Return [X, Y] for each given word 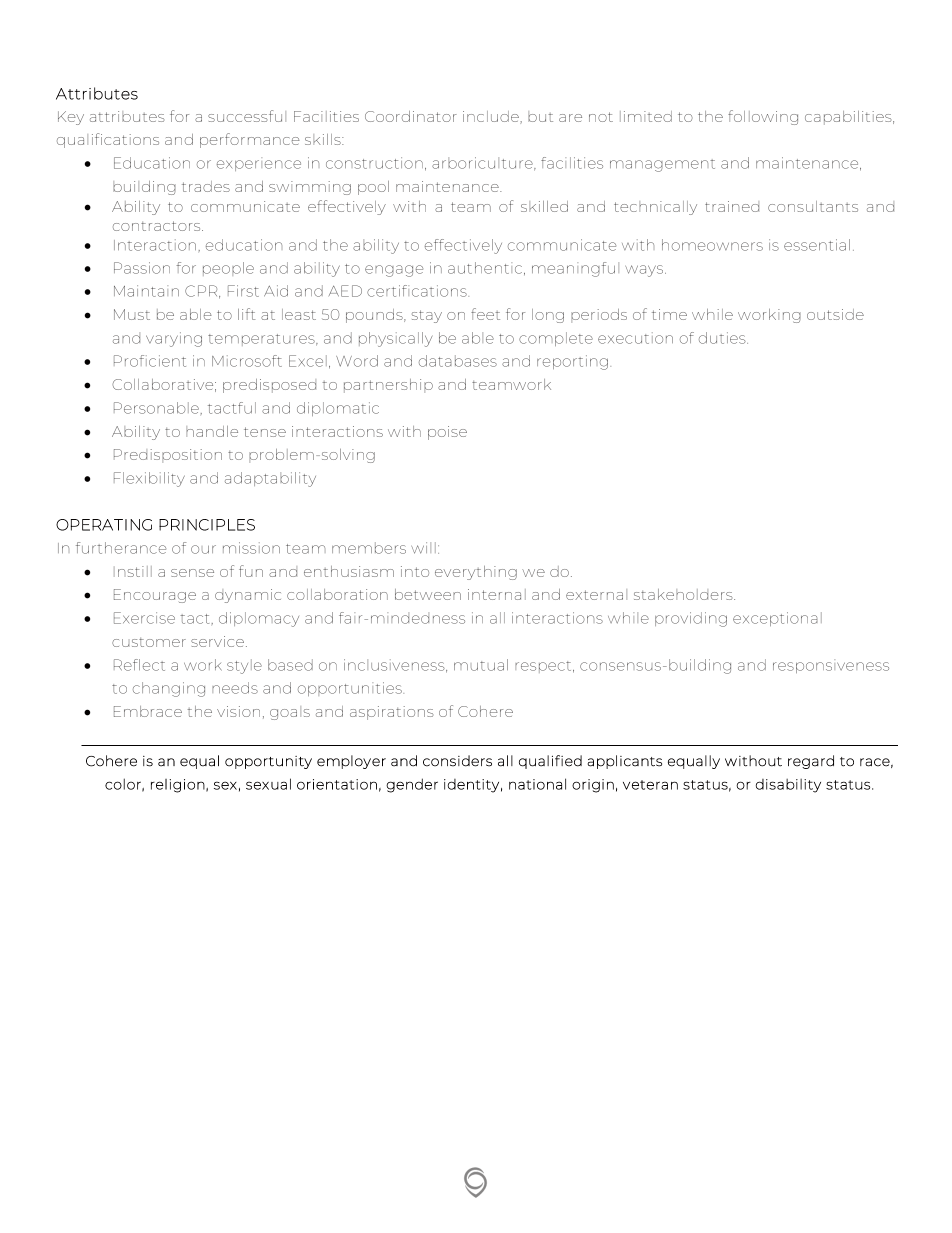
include [492, 117]
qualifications [108, 140]
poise [447, 433]
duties [723, 338]
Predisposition [168, 456]
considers [457, 761]
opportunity [268, 762]
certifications [418, 291]
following [763, 117]
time [669, 314]
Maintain [146, 291]
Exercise [144, 618]
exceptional [777, 619]
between [428, 594]
